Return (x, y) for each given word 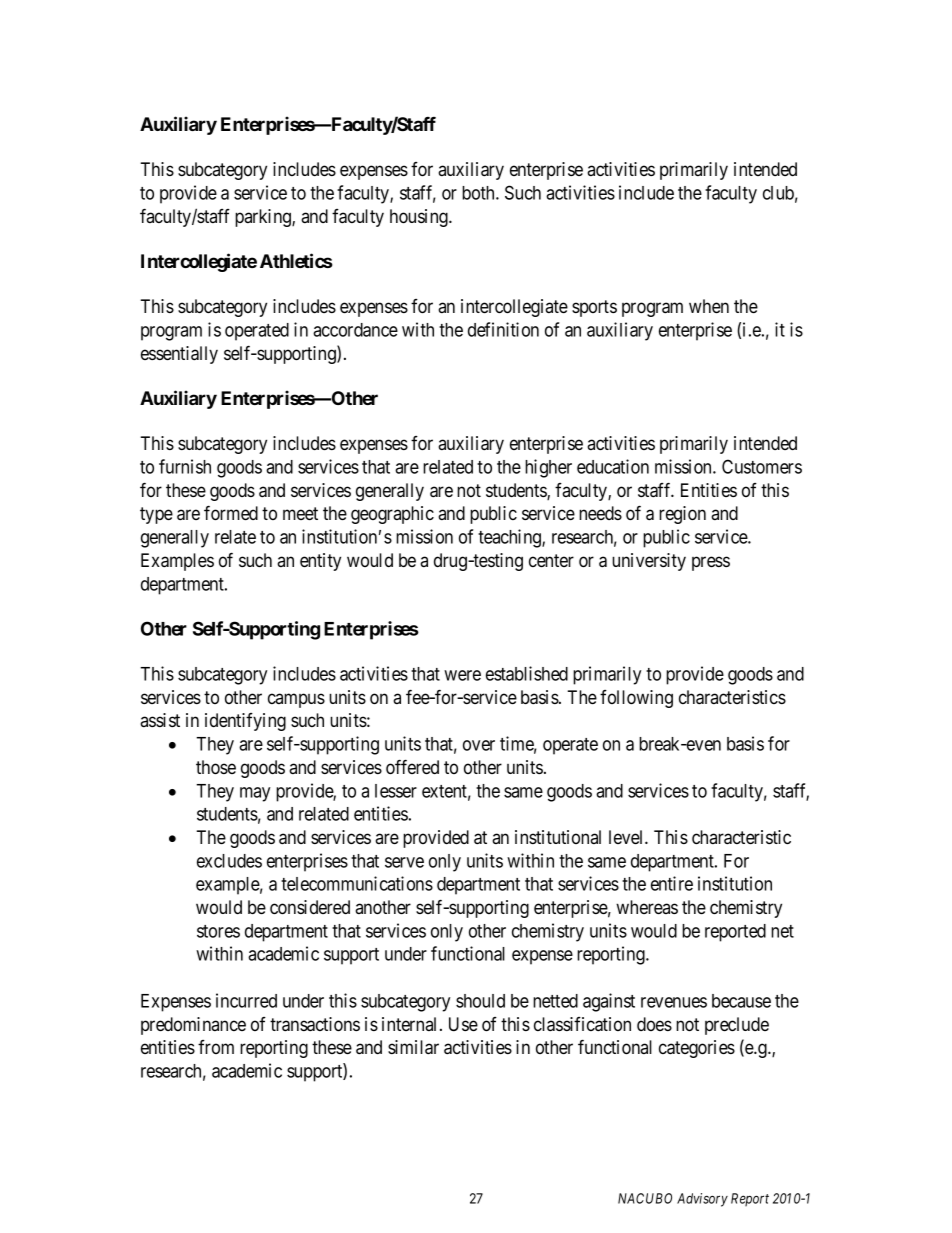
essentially (179, 355)
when (709, 306)
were (462, 675)
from (216, 1047)
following (636, 699)
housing (420, 218)
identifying (245, 722)
